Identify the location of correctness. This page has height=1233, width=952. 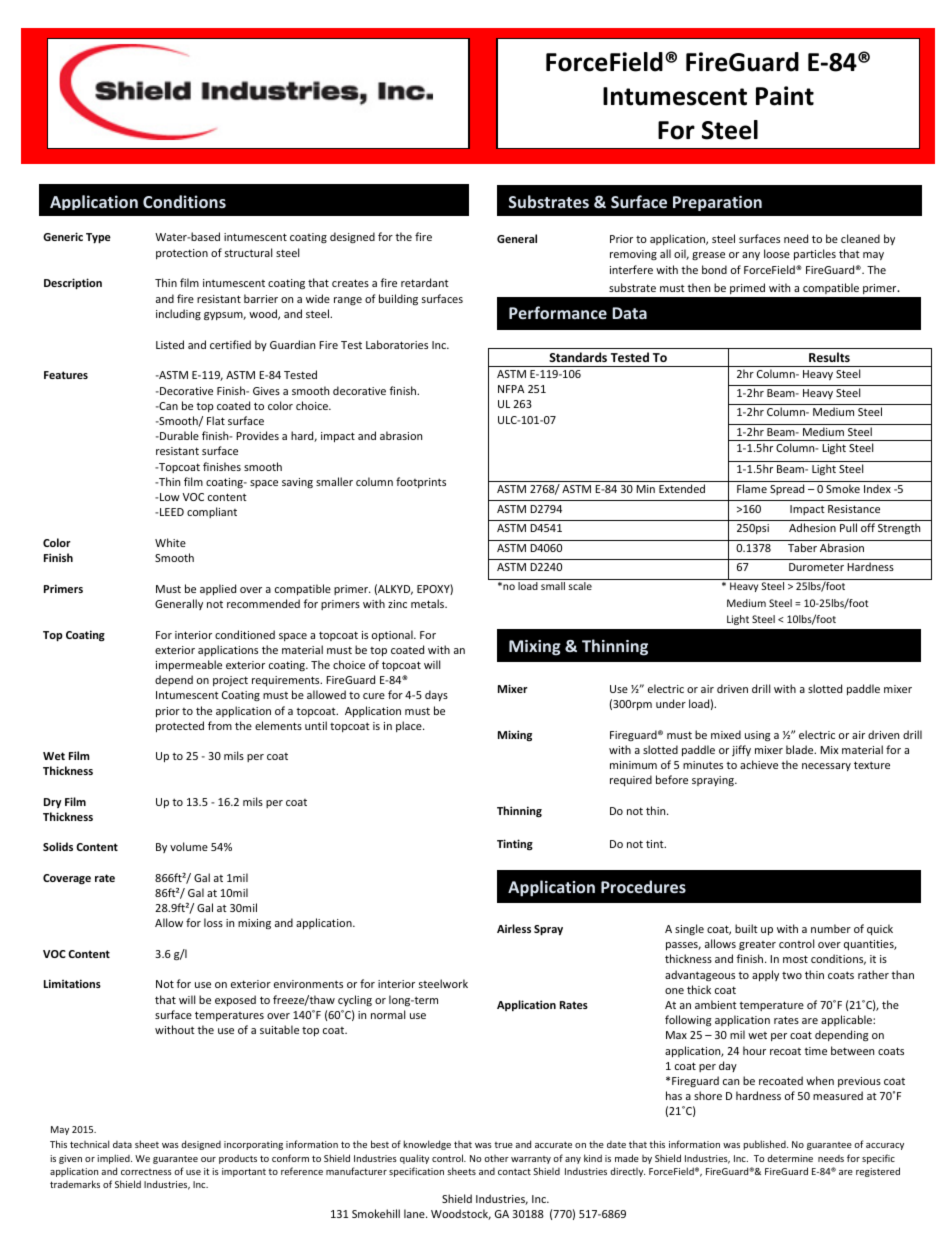
(146, 1172).
